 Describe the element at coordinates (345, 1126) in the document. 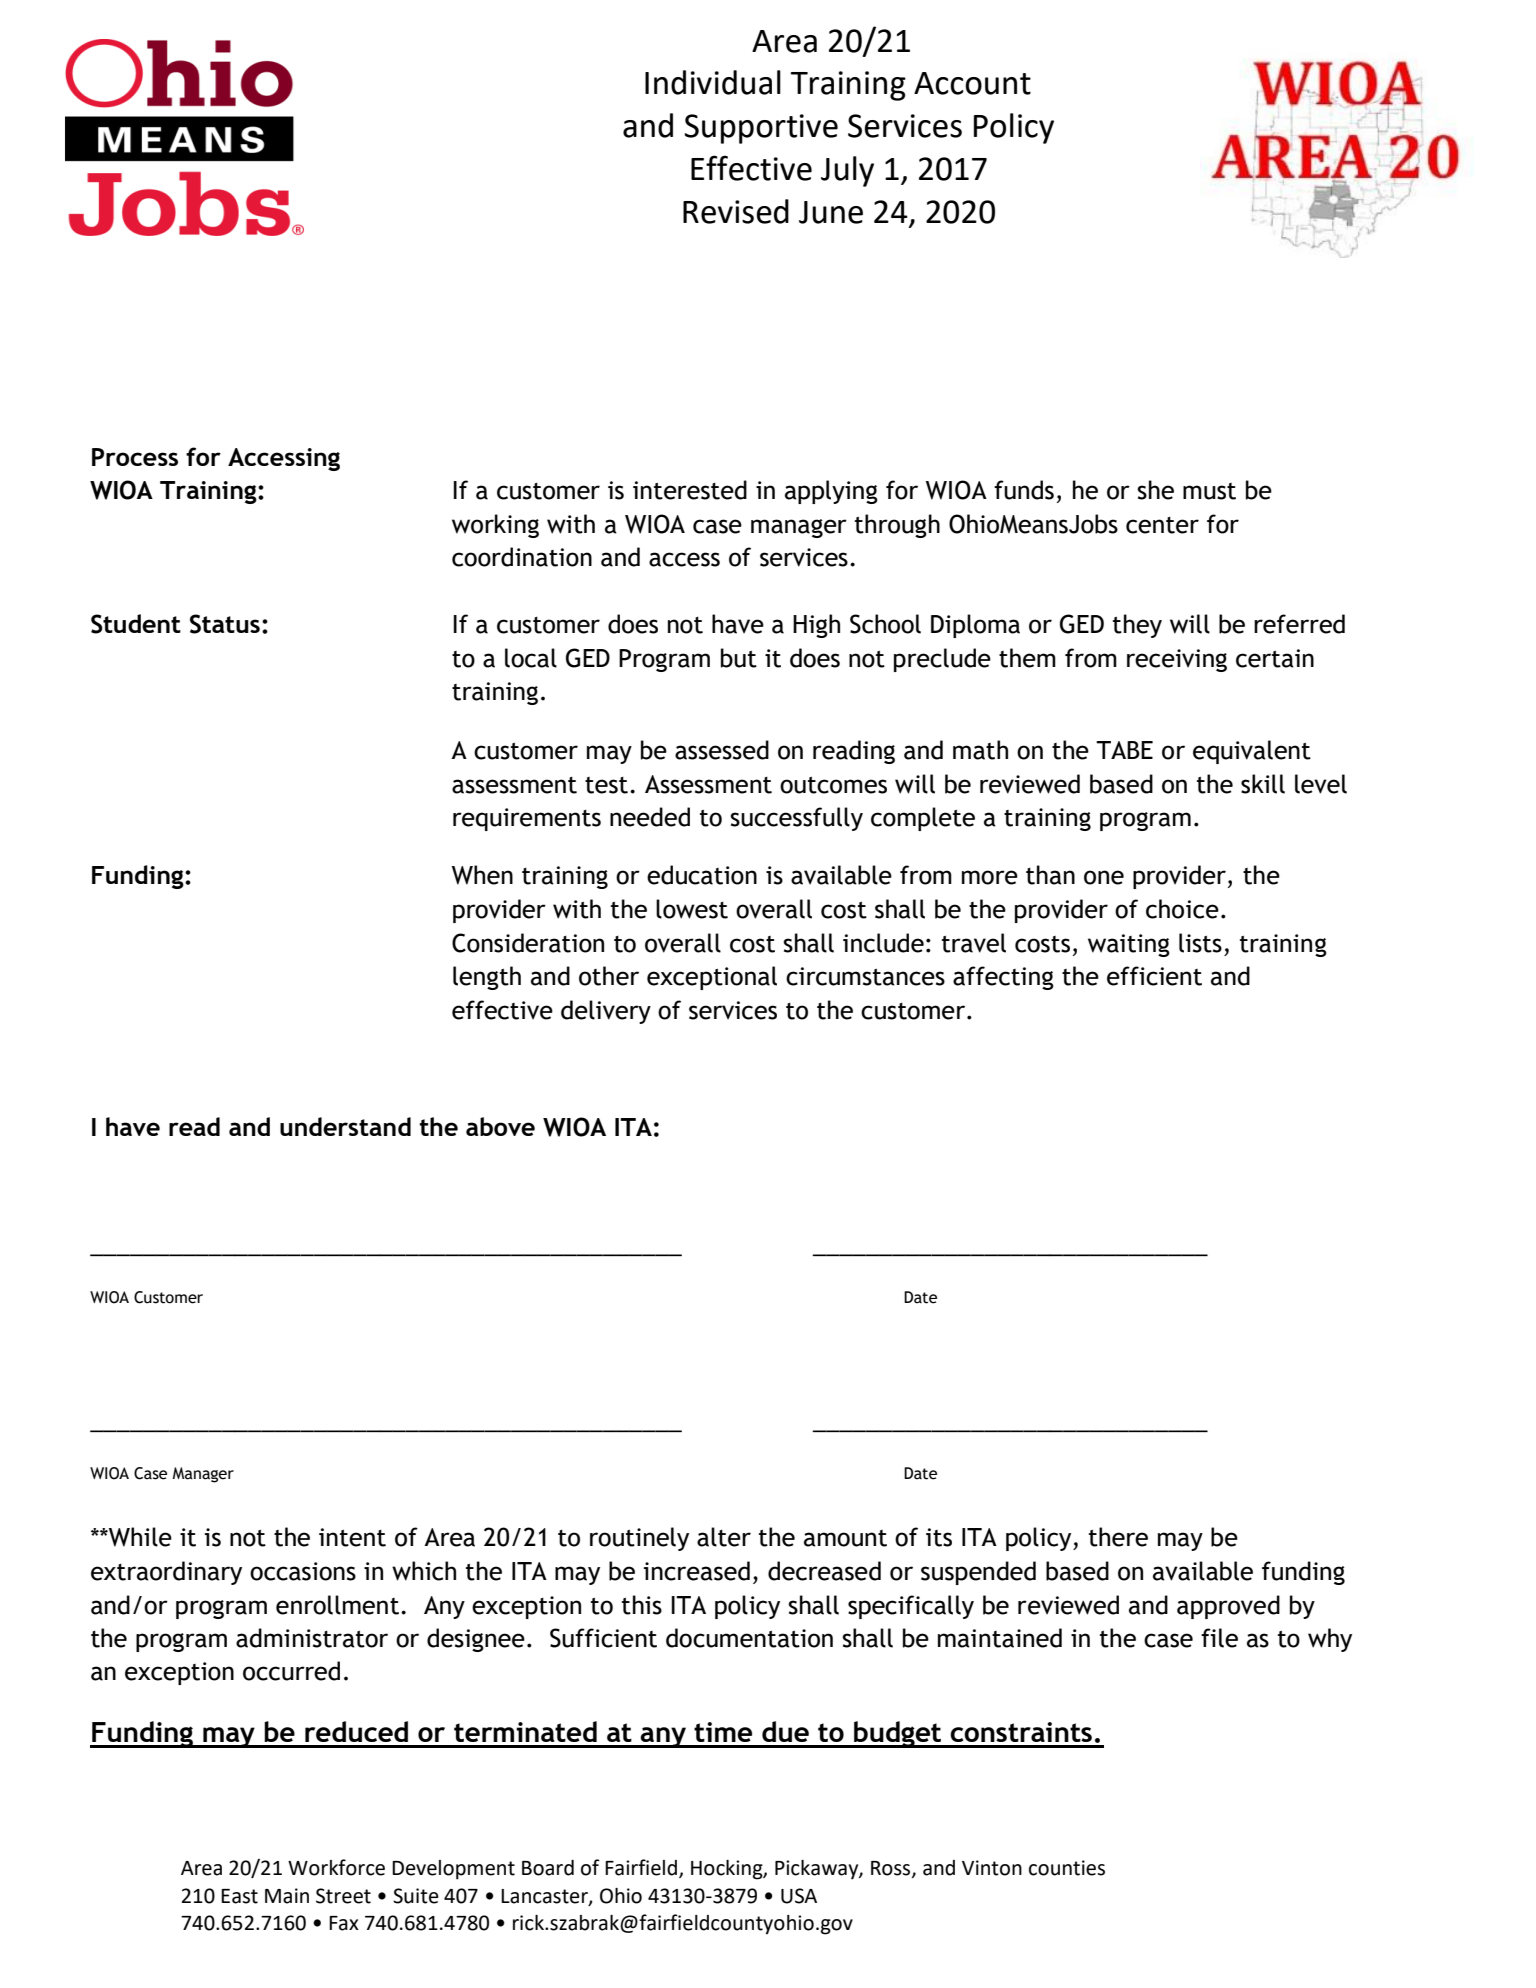

I see `understand` at that location.
